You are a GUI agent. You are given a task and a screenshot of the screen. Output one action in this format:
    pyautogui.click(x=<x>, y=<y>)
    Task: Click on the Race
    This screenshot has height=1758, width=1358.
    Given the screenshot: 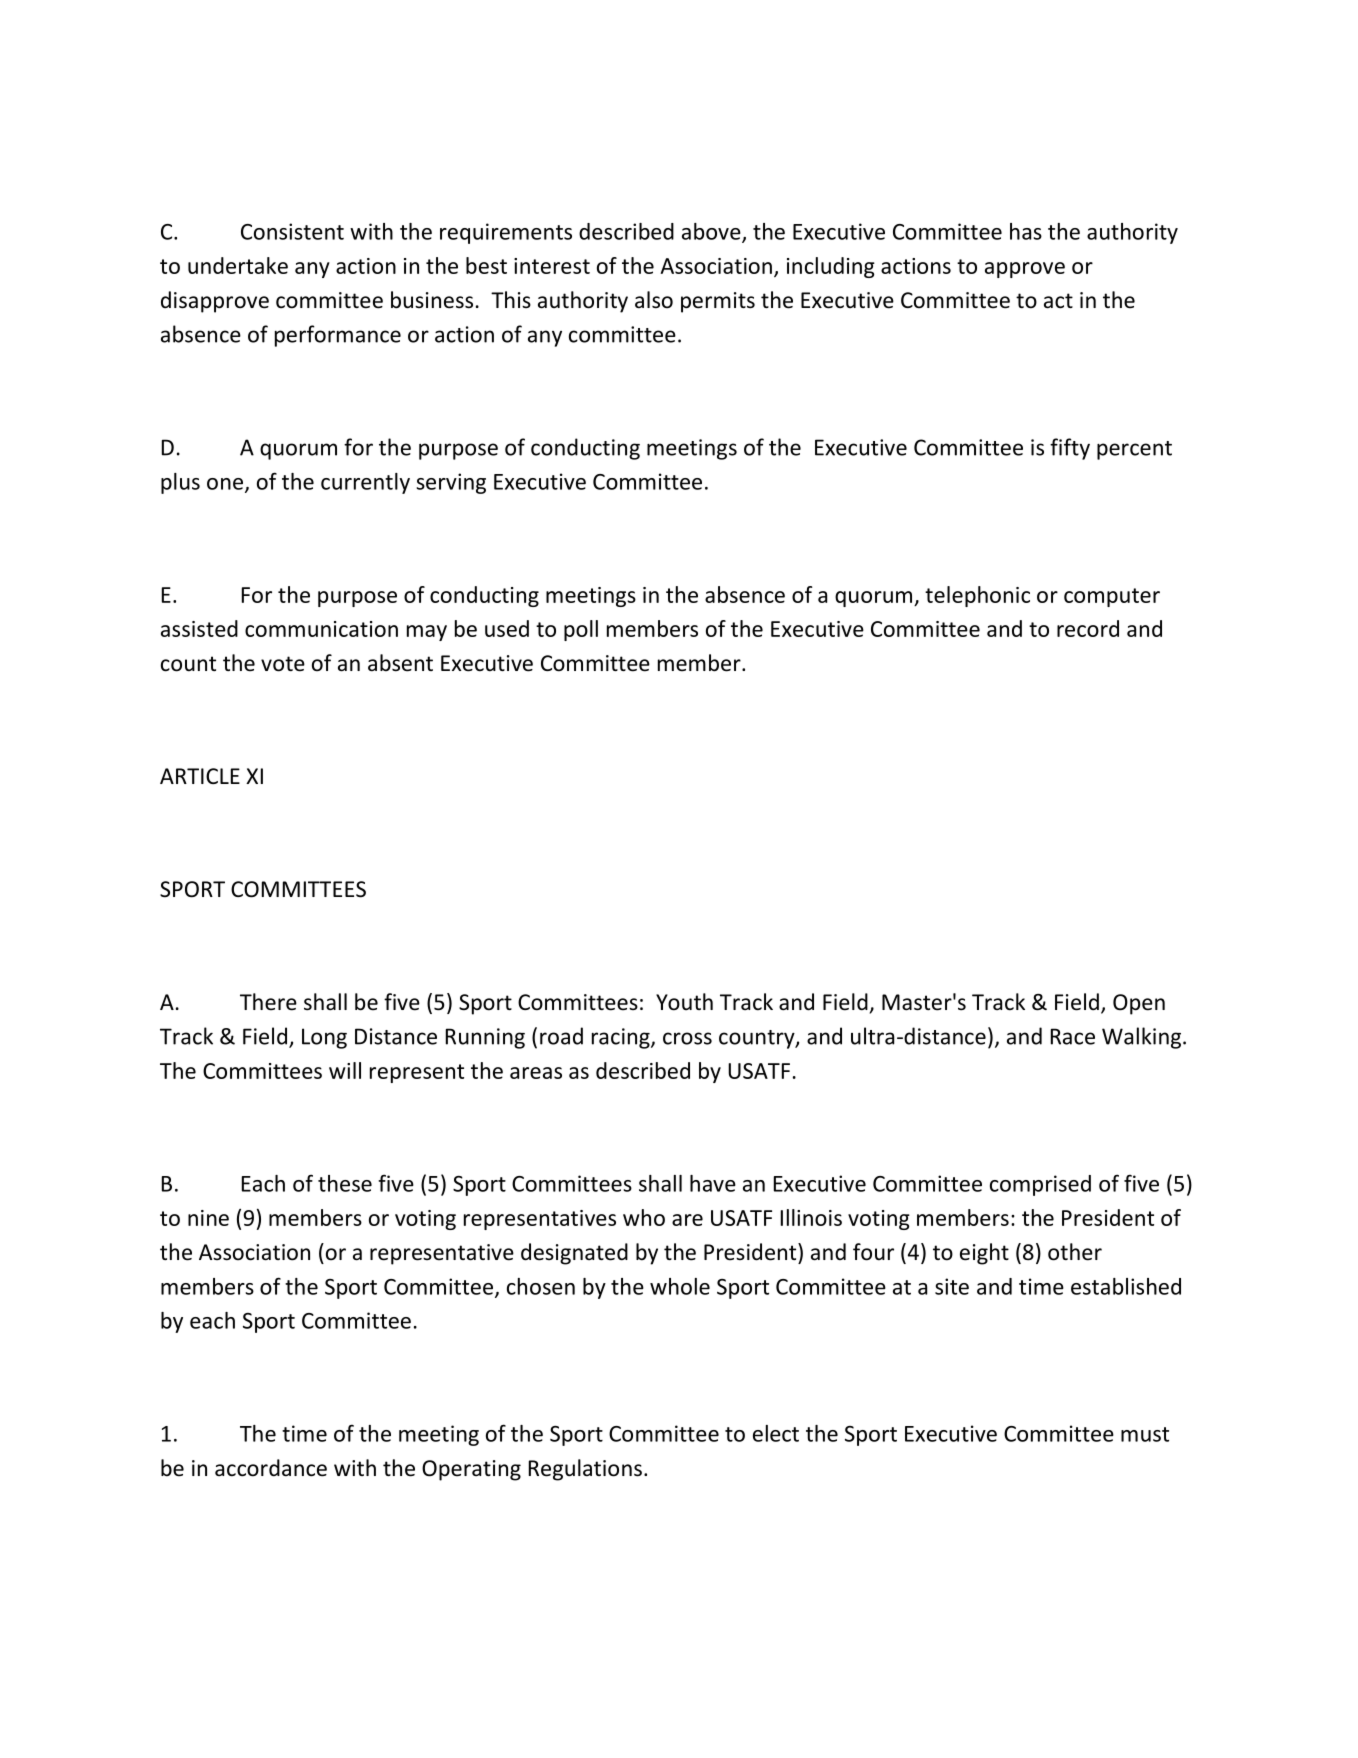 What is the action you would take?
    pyautogui.click(x=1073, y=1036)
